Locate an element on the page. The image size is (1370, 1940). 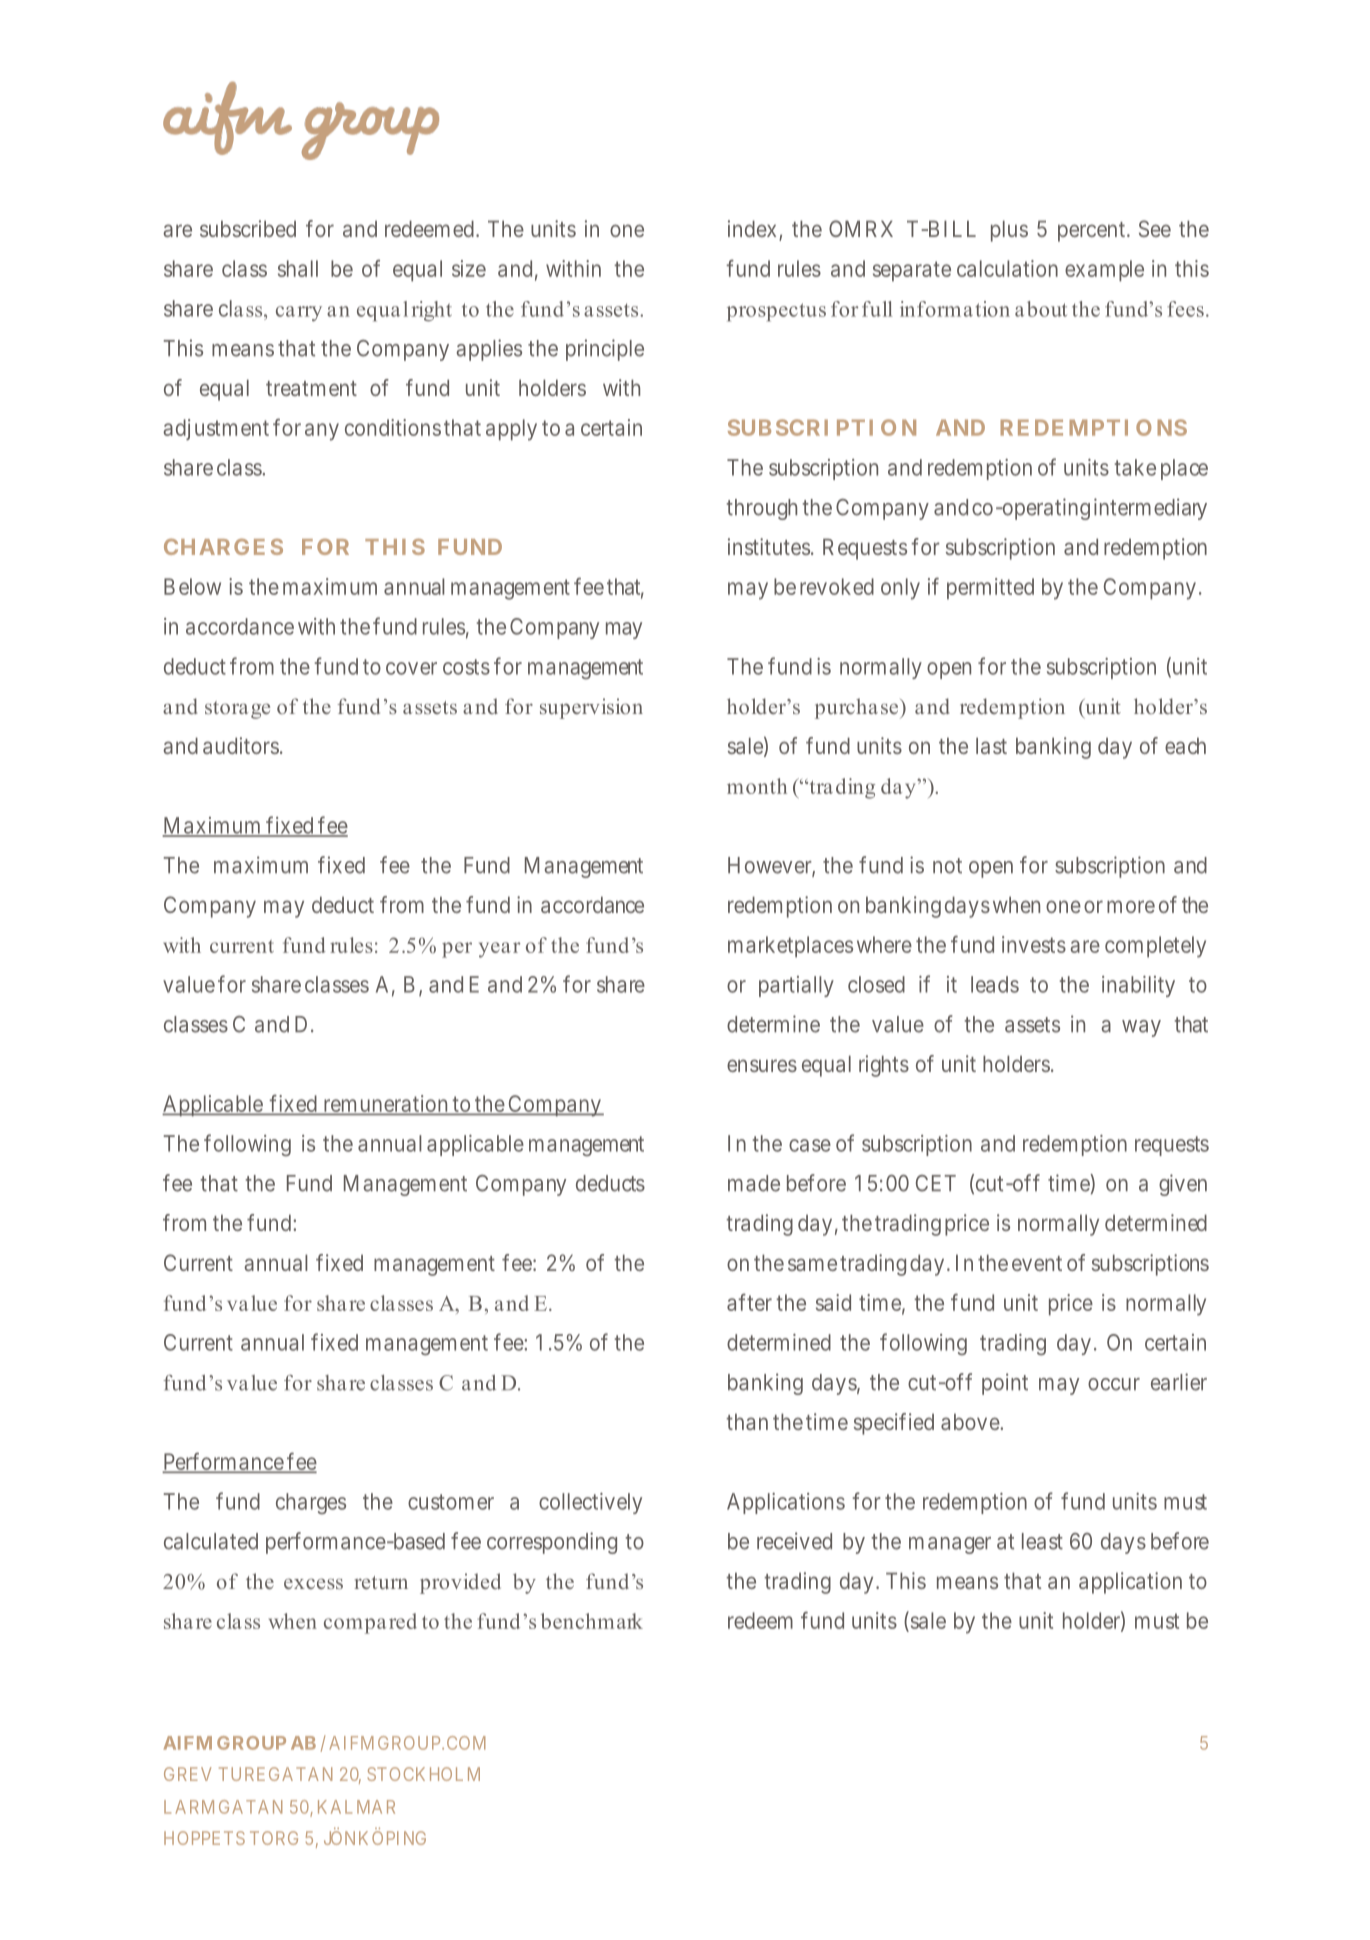
way is located at coordinates (1141, 1028).
